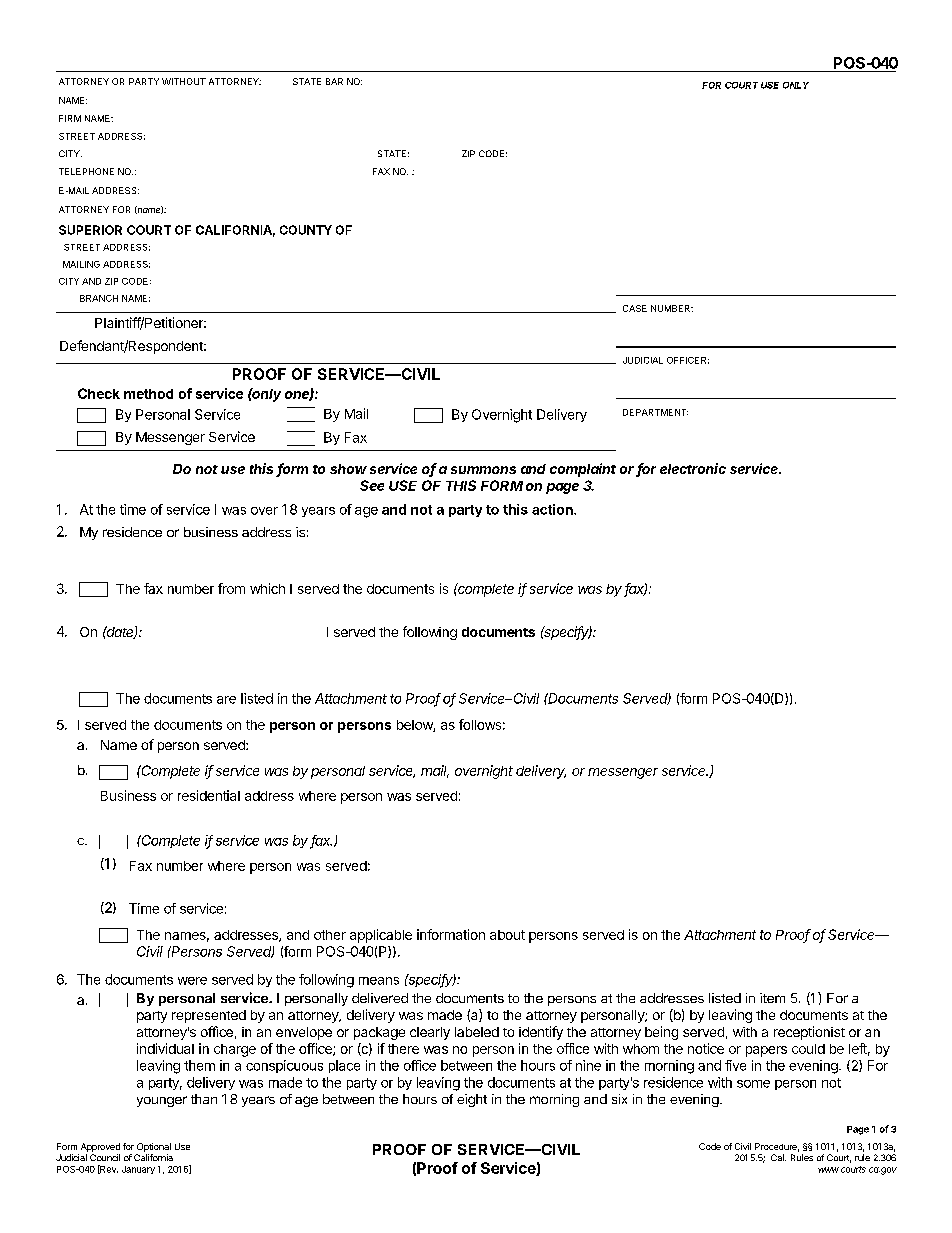  I want to click on applicable, so click(381, 936).
